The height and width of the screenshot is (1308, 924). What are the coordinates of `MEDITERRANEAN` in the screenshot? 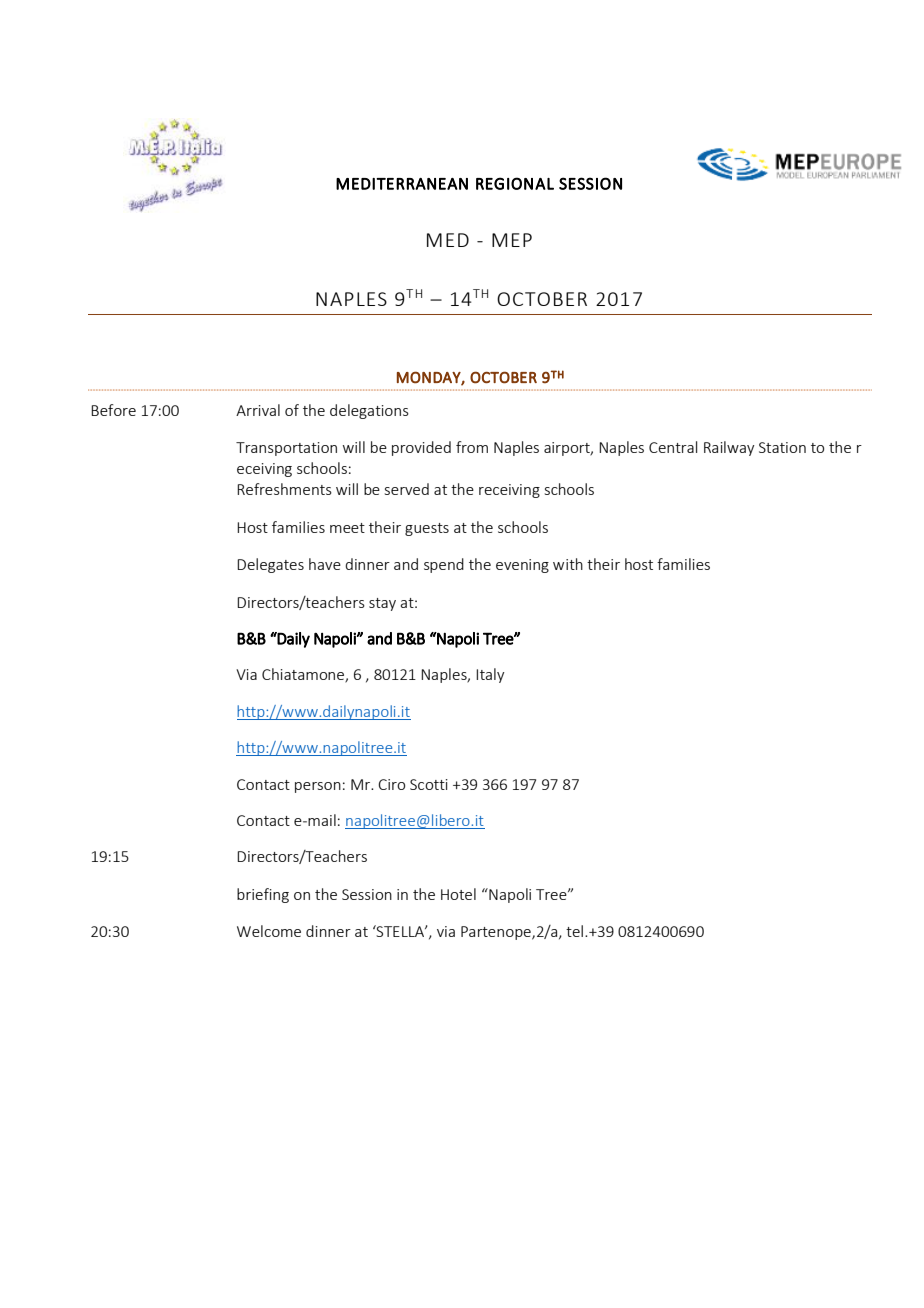 It's located at (402, 184).
